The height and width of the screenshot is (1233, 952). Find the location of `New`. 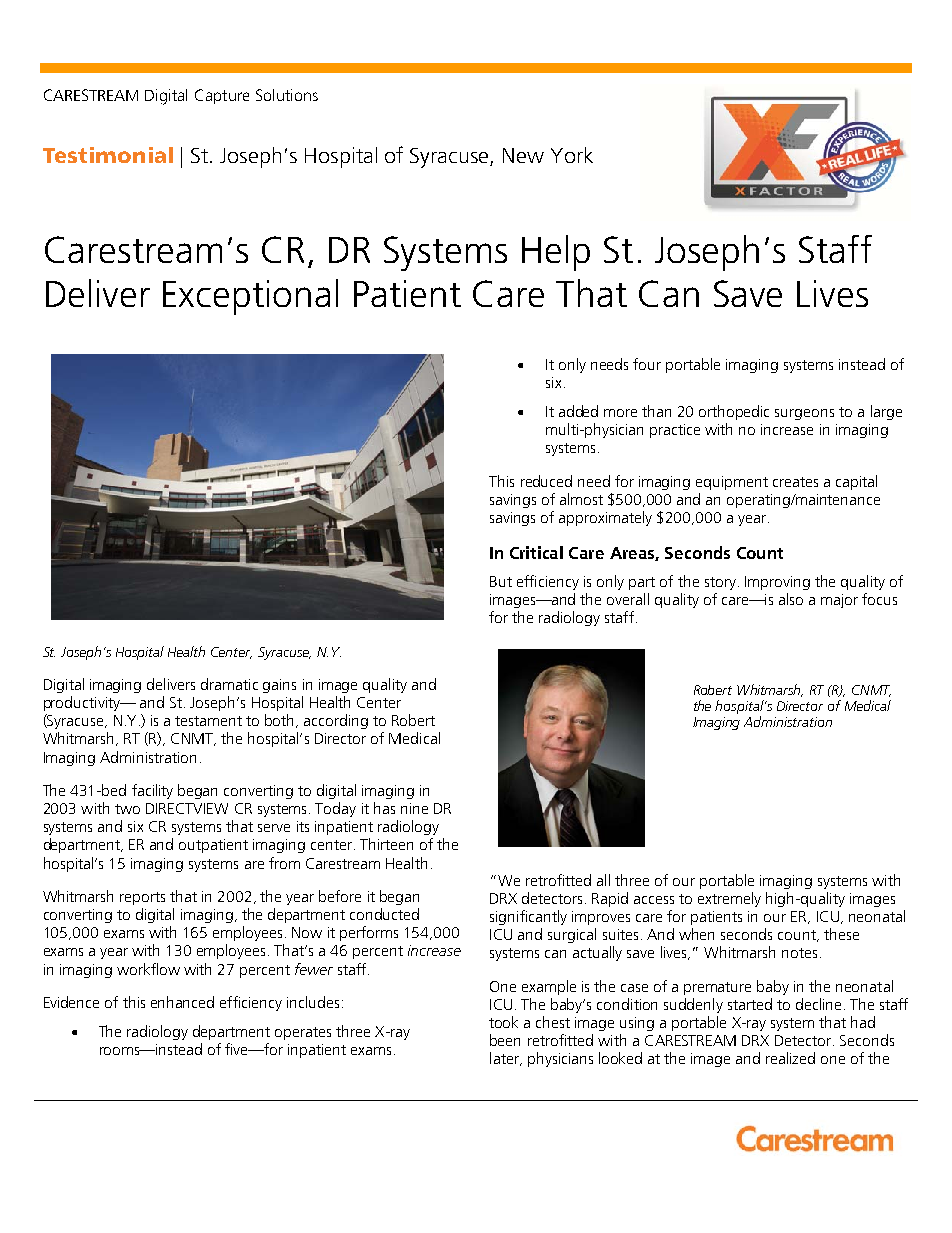

New is located at coordinates (523, 155).
